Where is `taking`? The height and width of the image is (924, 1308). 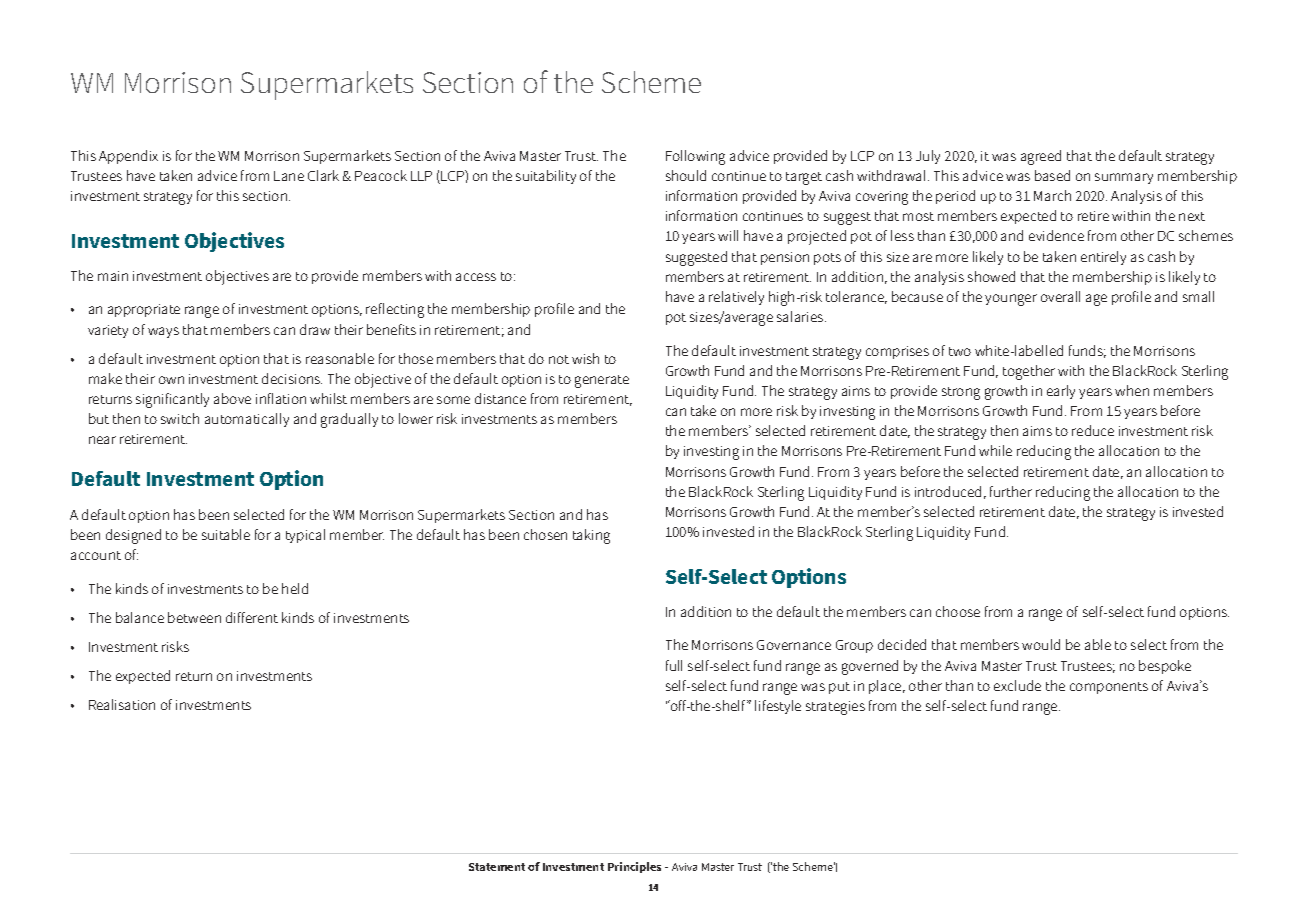
taking is located at coordinates (591, 536).
